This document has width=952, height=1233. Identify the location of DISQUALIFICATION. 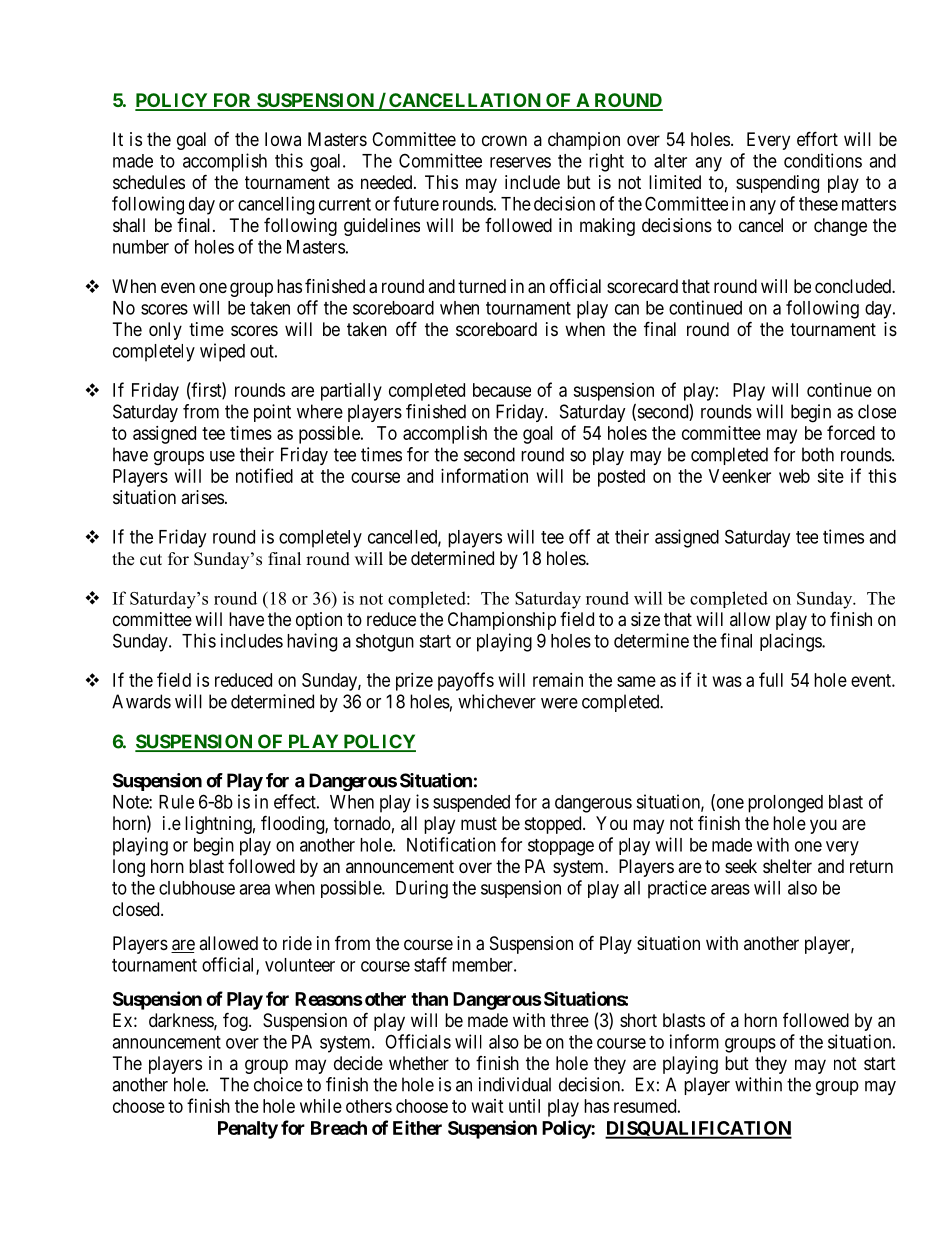
(698, 1130).
